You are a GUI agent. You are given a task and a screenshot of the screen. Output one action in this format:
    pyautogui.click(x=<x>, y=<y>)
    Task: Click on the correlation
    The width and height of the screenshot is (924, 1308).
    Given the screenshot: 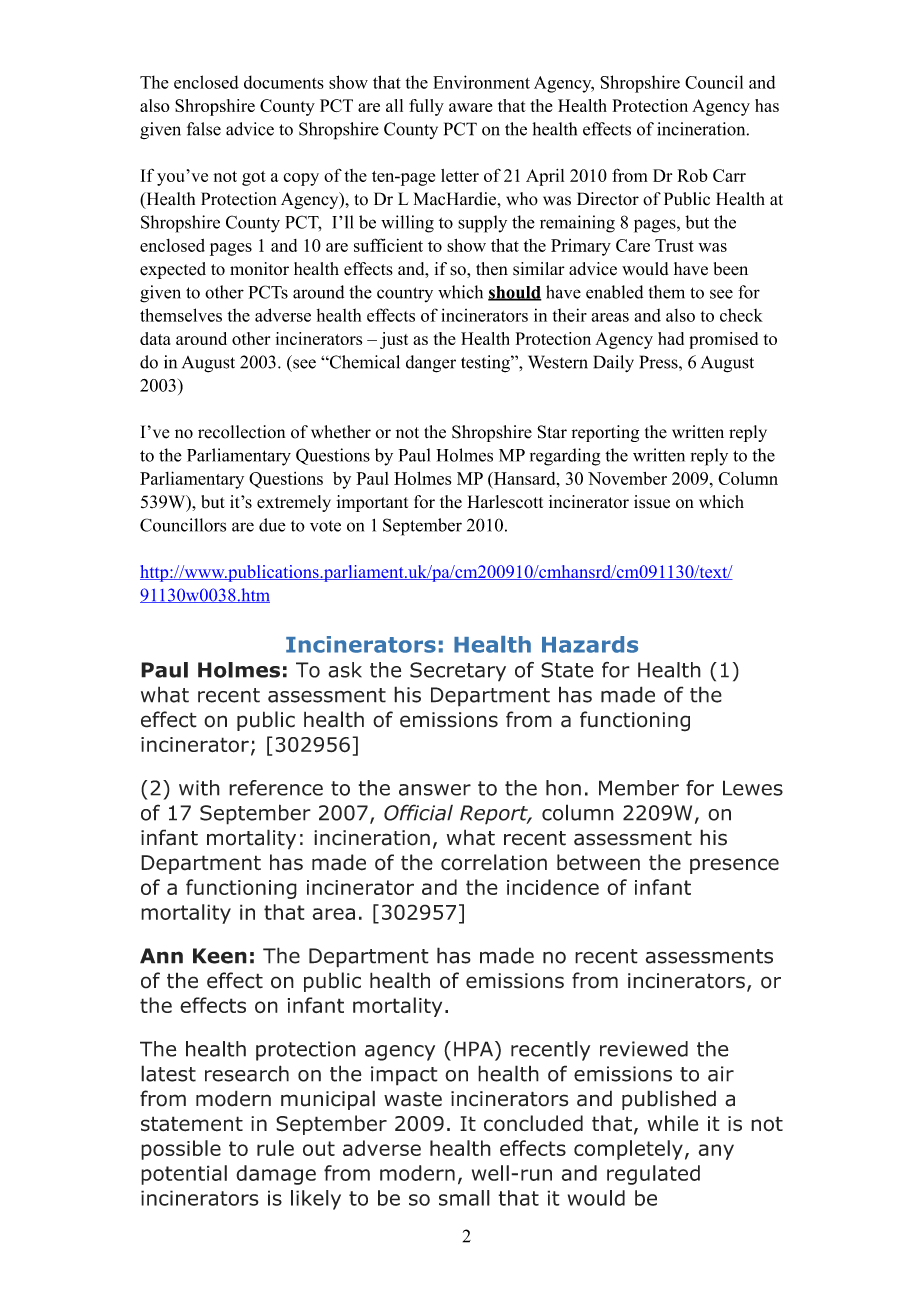 What is the action you would take?
    pyautogui.click(x=494, y=862)
